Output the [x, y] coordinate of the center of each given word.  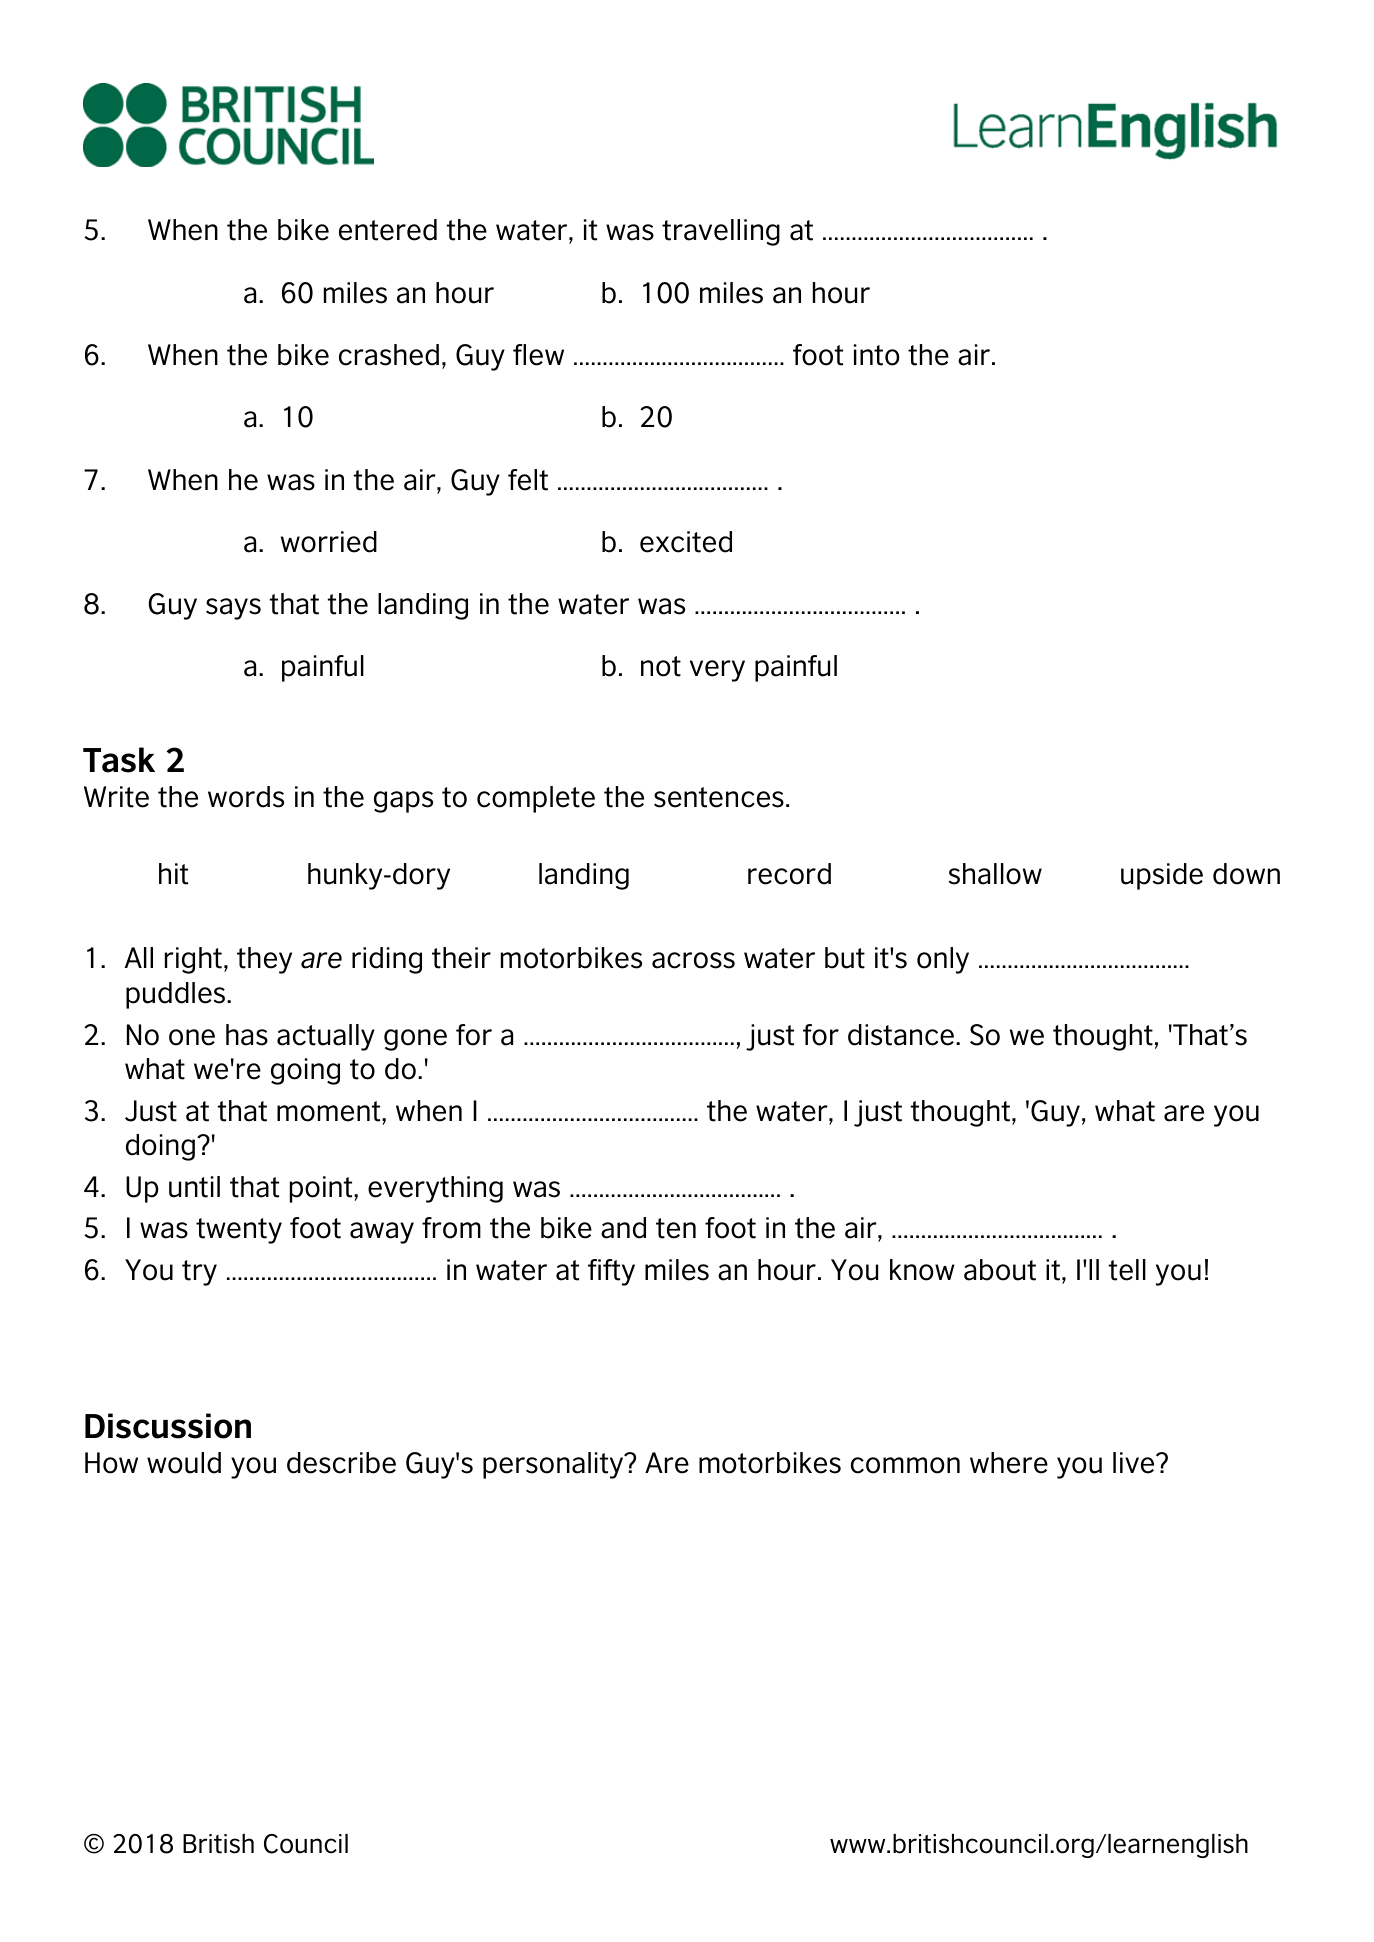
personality [554, 1465]
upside [1162, 876]
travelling [721, 232]
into [877, 355]
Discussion [168, 1426]
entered [388, 230]
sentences [719, 797]
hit [173, 874]
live [1135, 1463]
